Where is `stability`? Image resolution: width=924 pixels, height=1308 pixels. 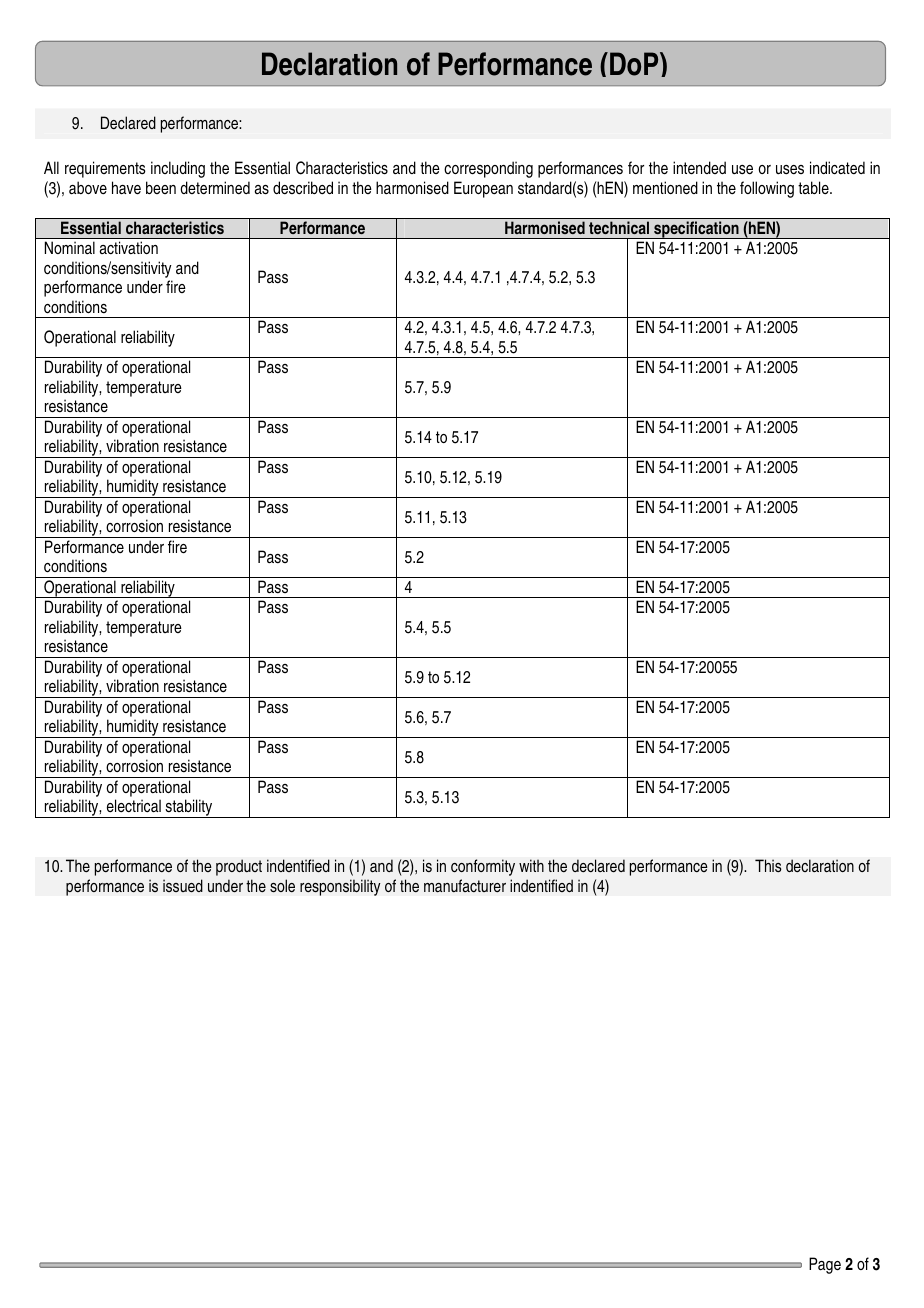
stability is located at coordinates (189, 808).
